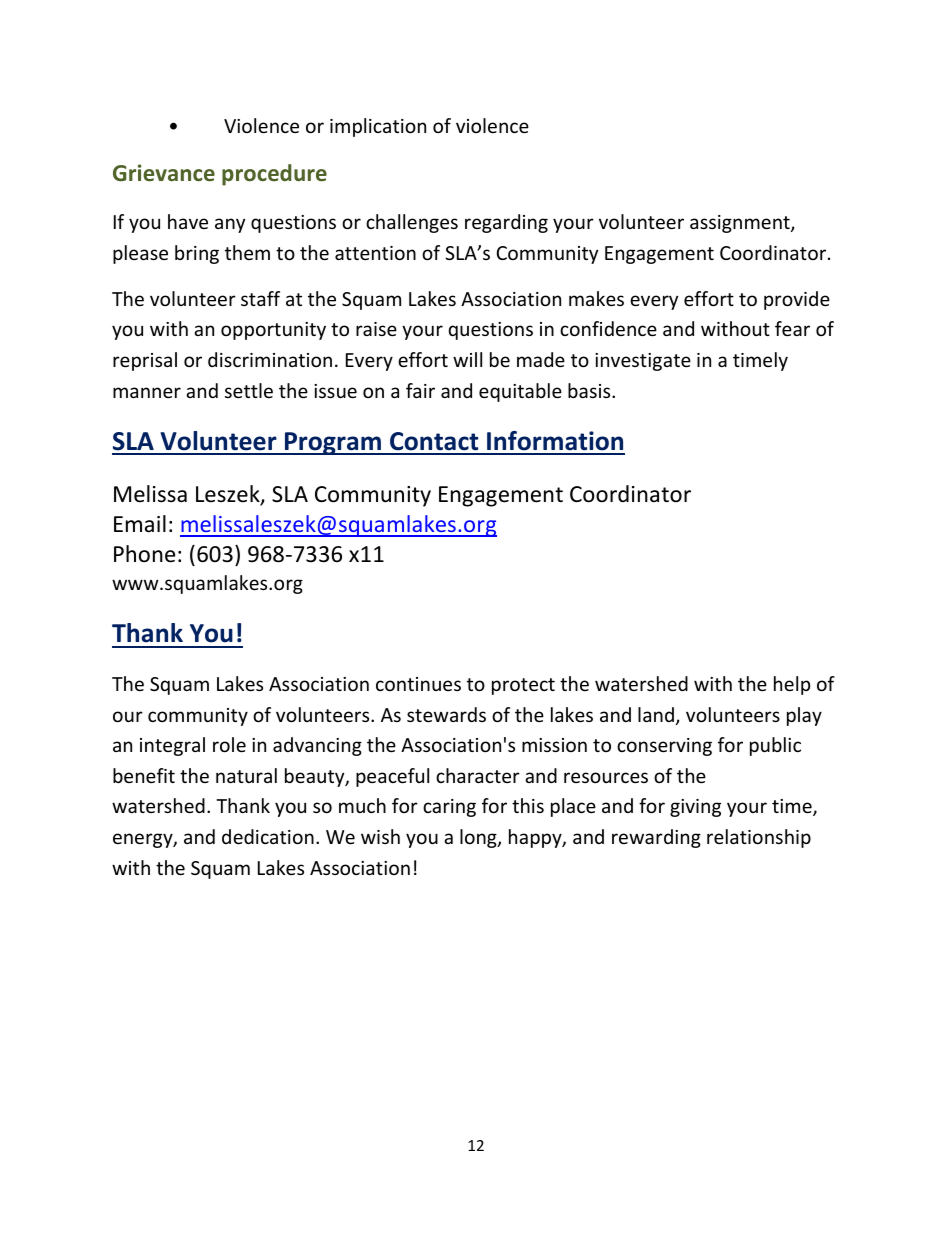  Describe the element at coordinates (449, 808) in the screenshot. I see `caring` at that location.
